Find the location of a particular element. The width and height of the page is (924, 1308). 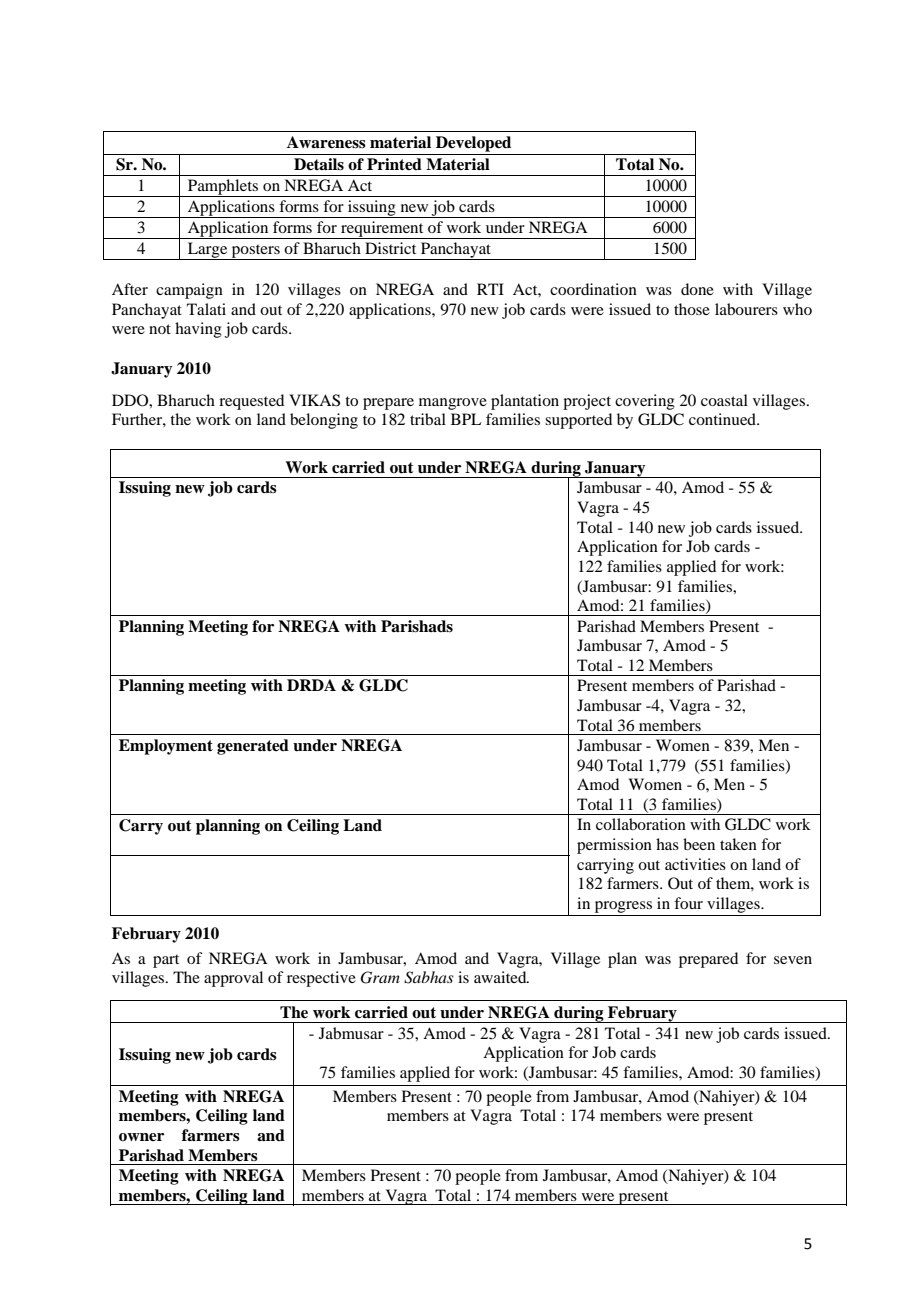

Developed is located at coordinates (473, 144).
